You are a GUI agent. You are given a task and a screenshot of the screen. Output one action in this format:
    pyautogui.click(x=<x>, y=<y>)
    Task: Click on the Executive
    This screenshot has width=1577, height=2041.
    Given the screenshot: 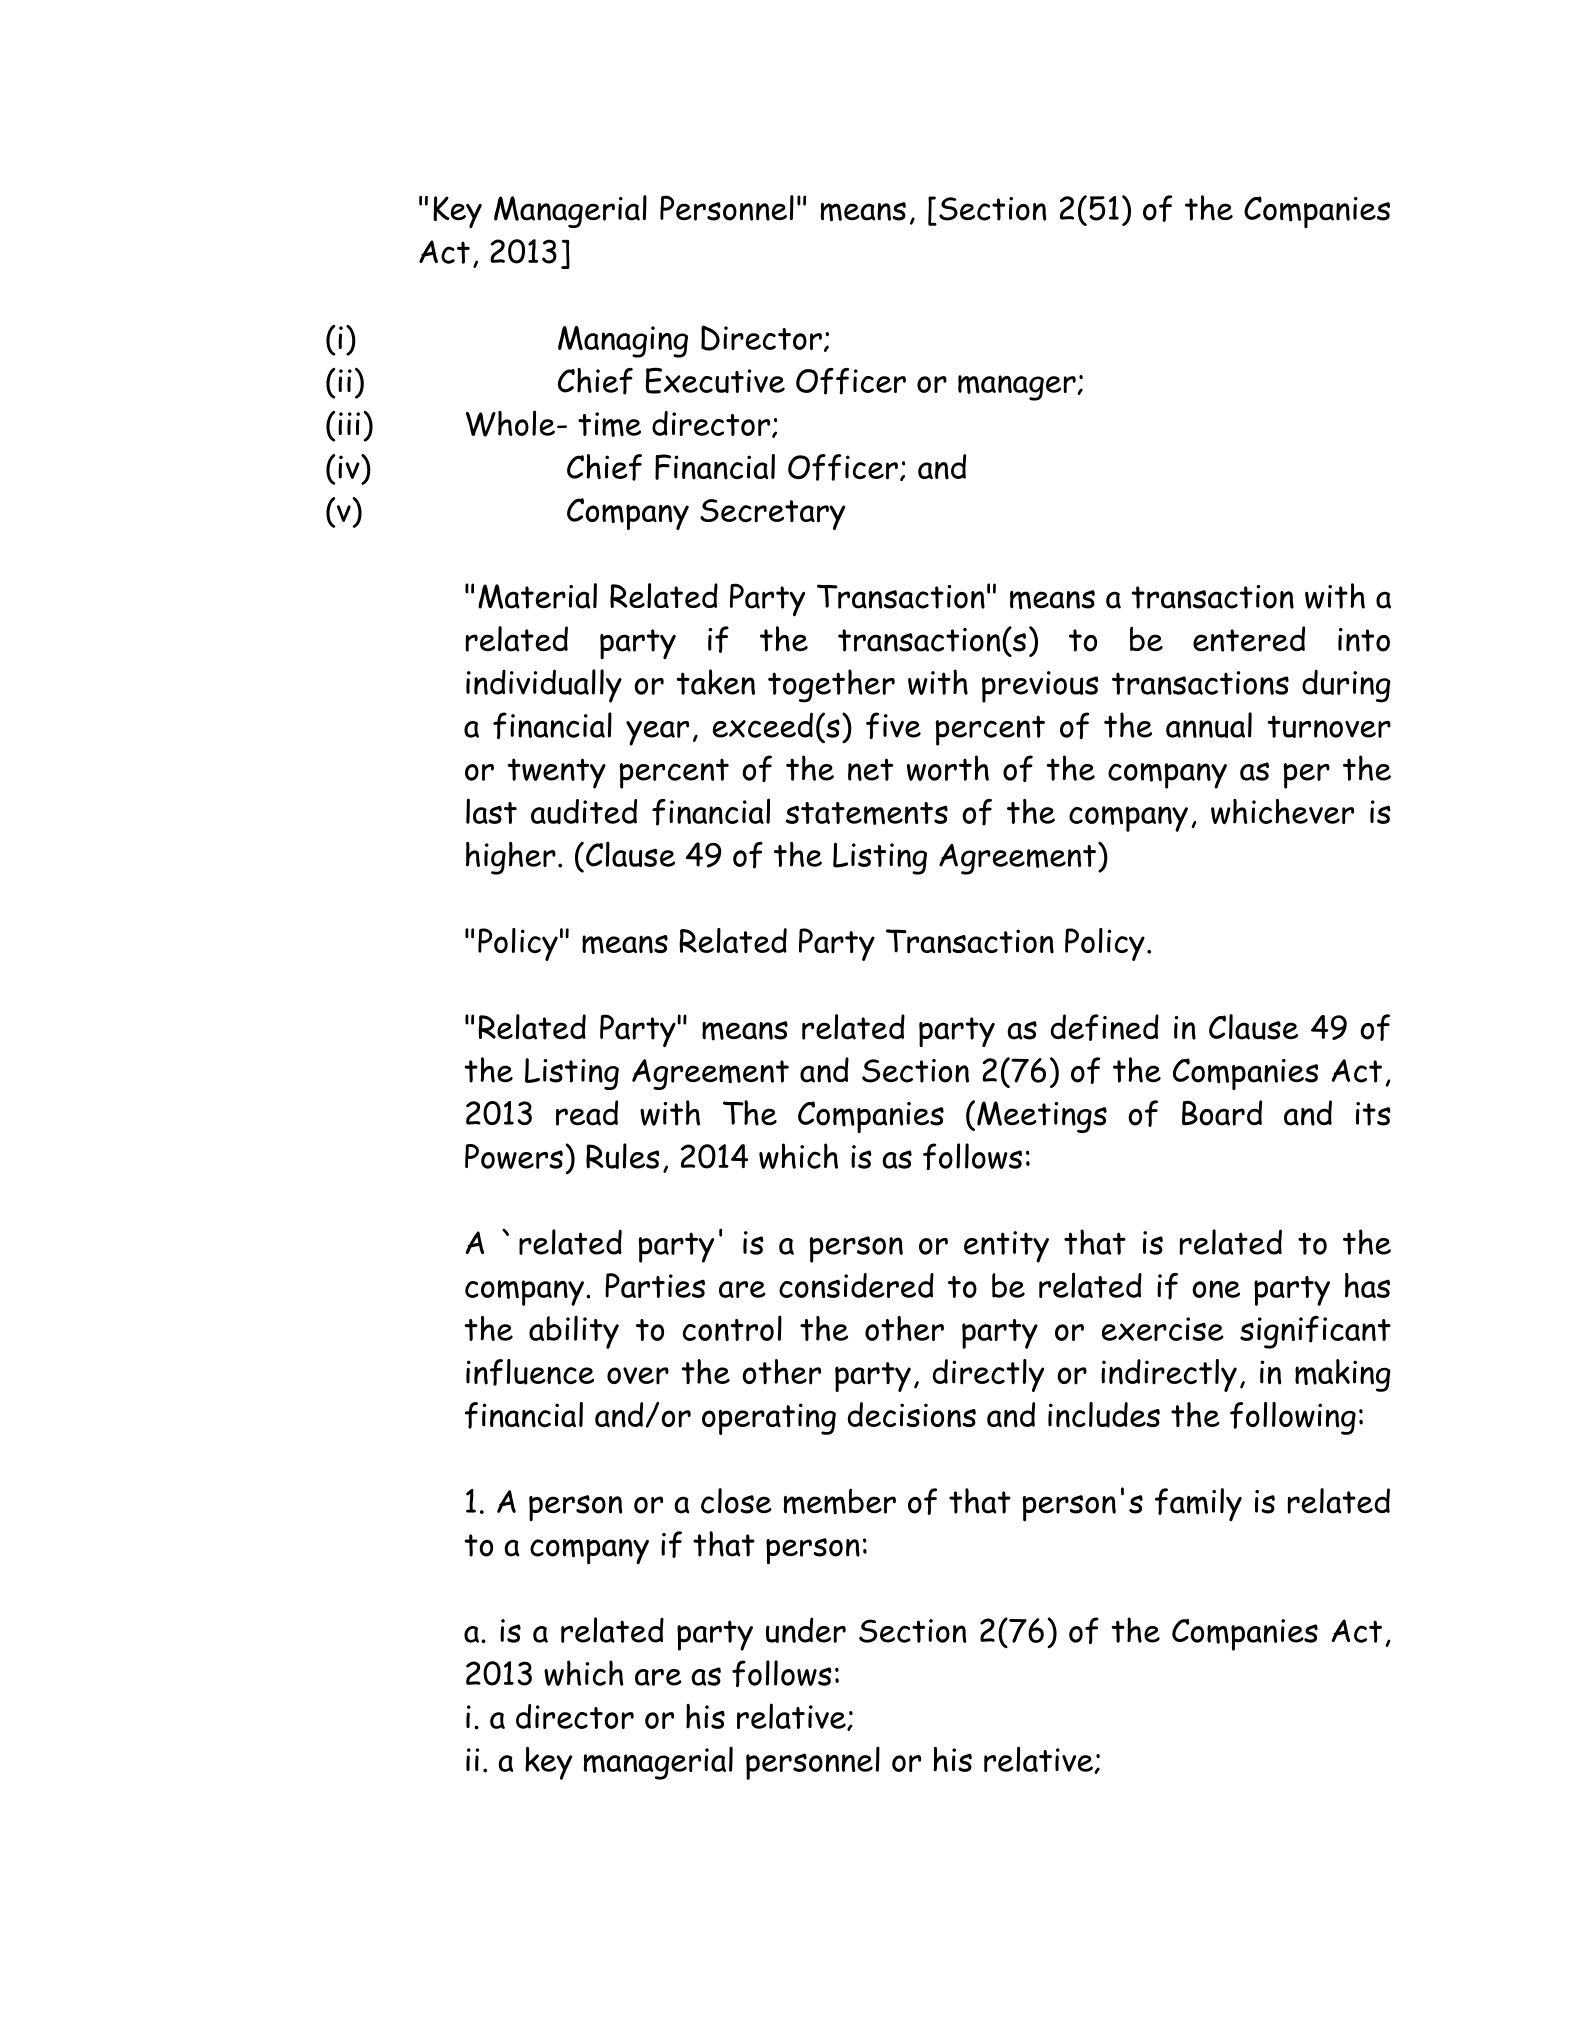 What is the action you would take?
    pyautogui.click(x=715, y=380)
